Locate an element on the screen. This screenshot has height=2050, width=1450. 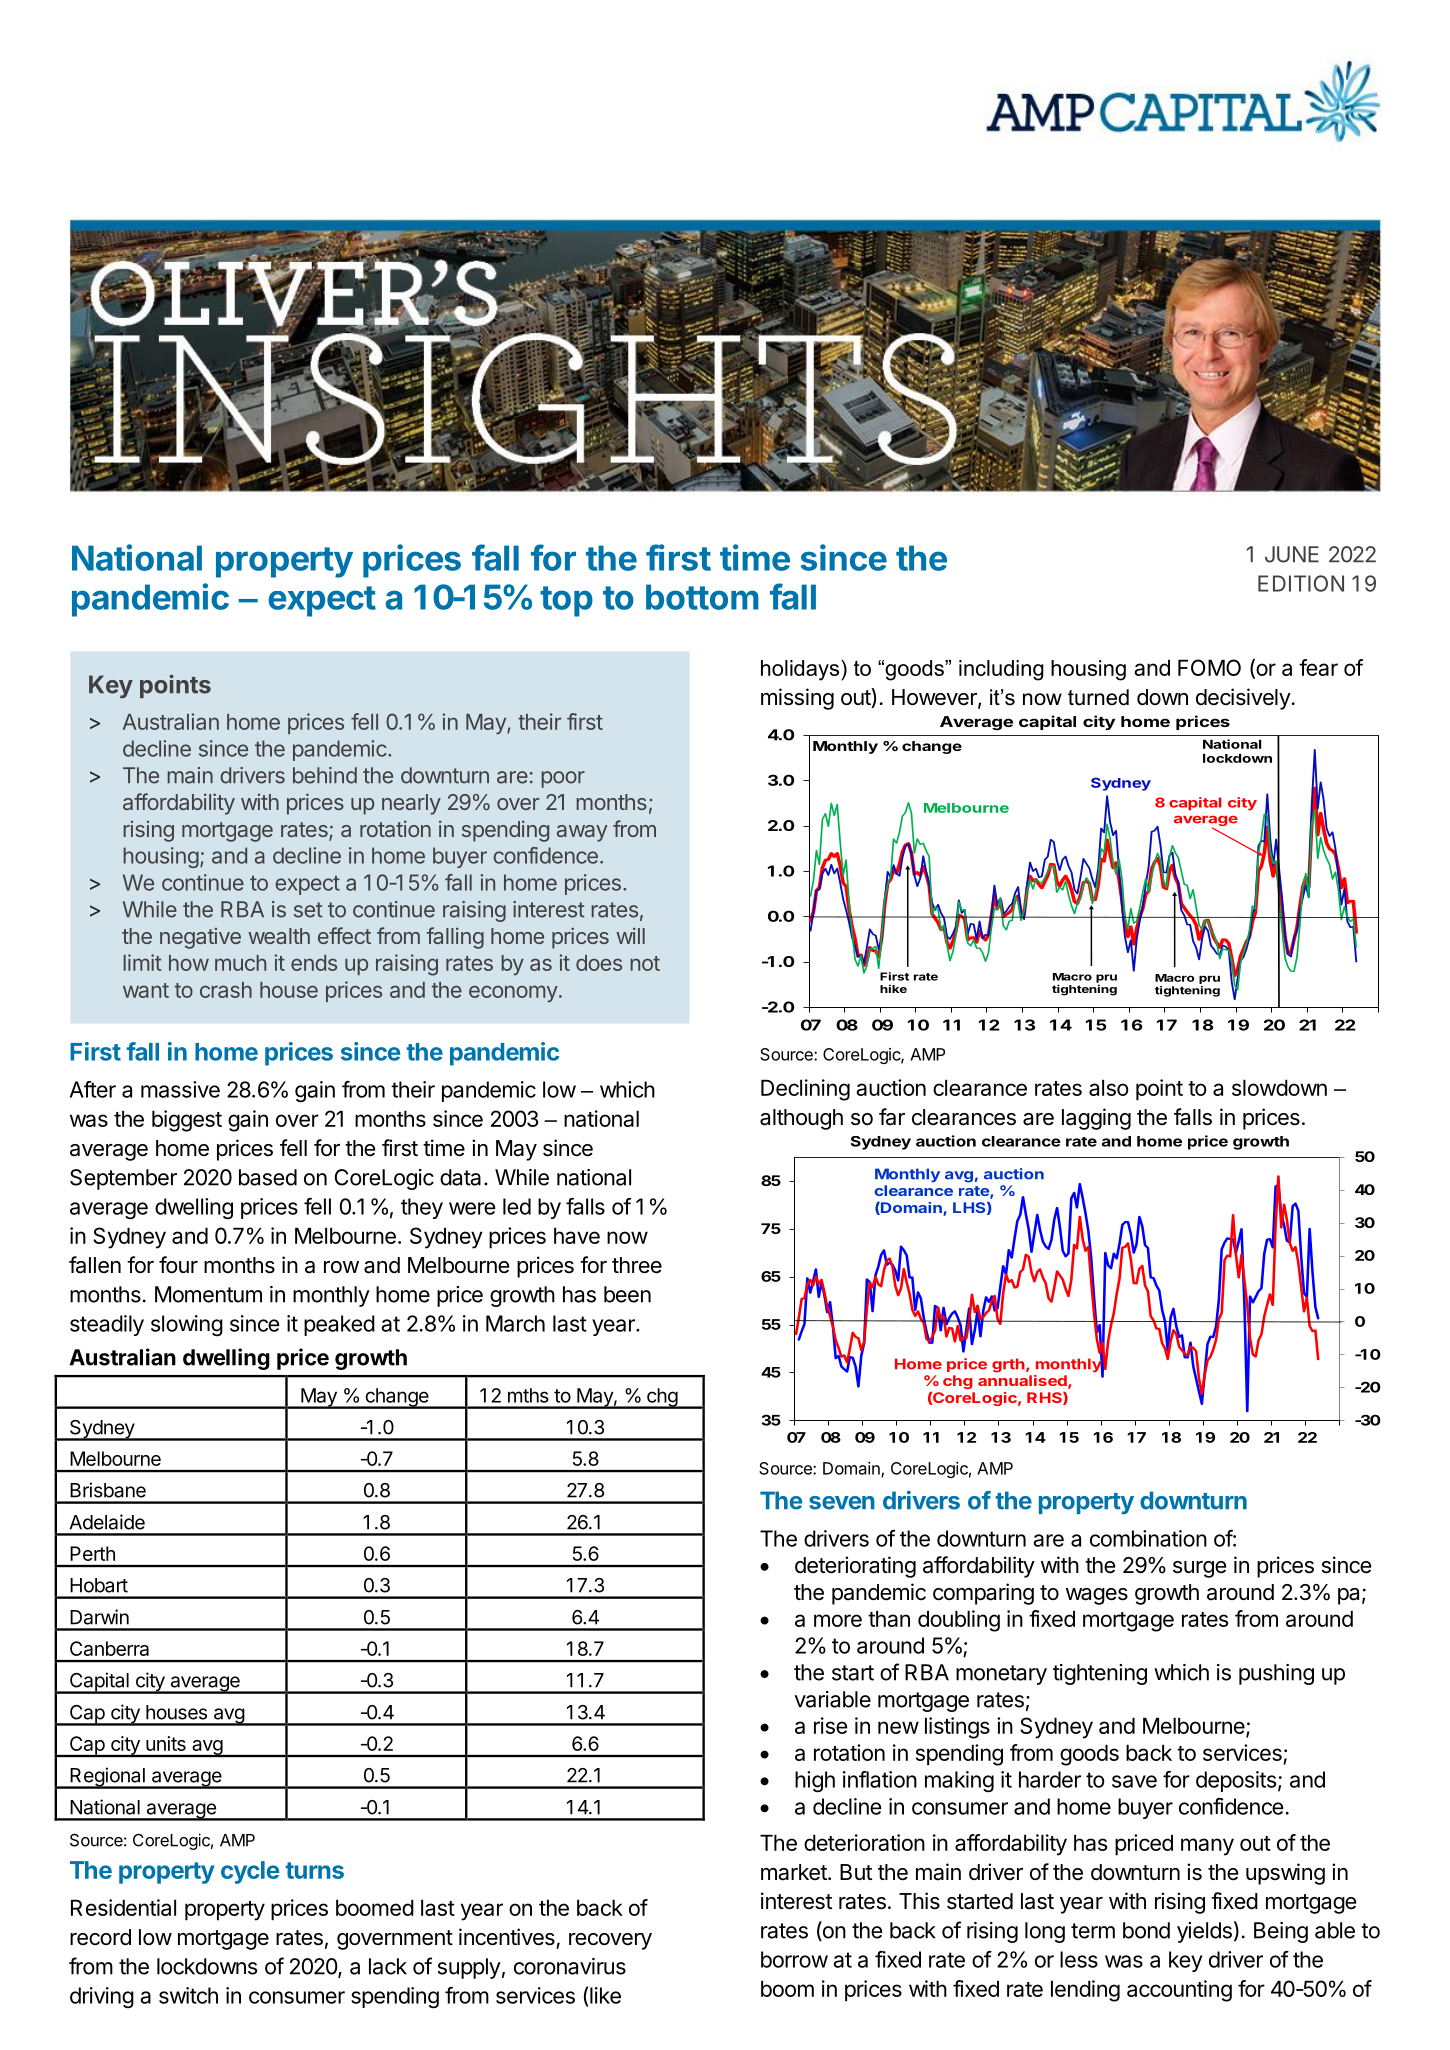
behind is located at coordinates (325, 775).
